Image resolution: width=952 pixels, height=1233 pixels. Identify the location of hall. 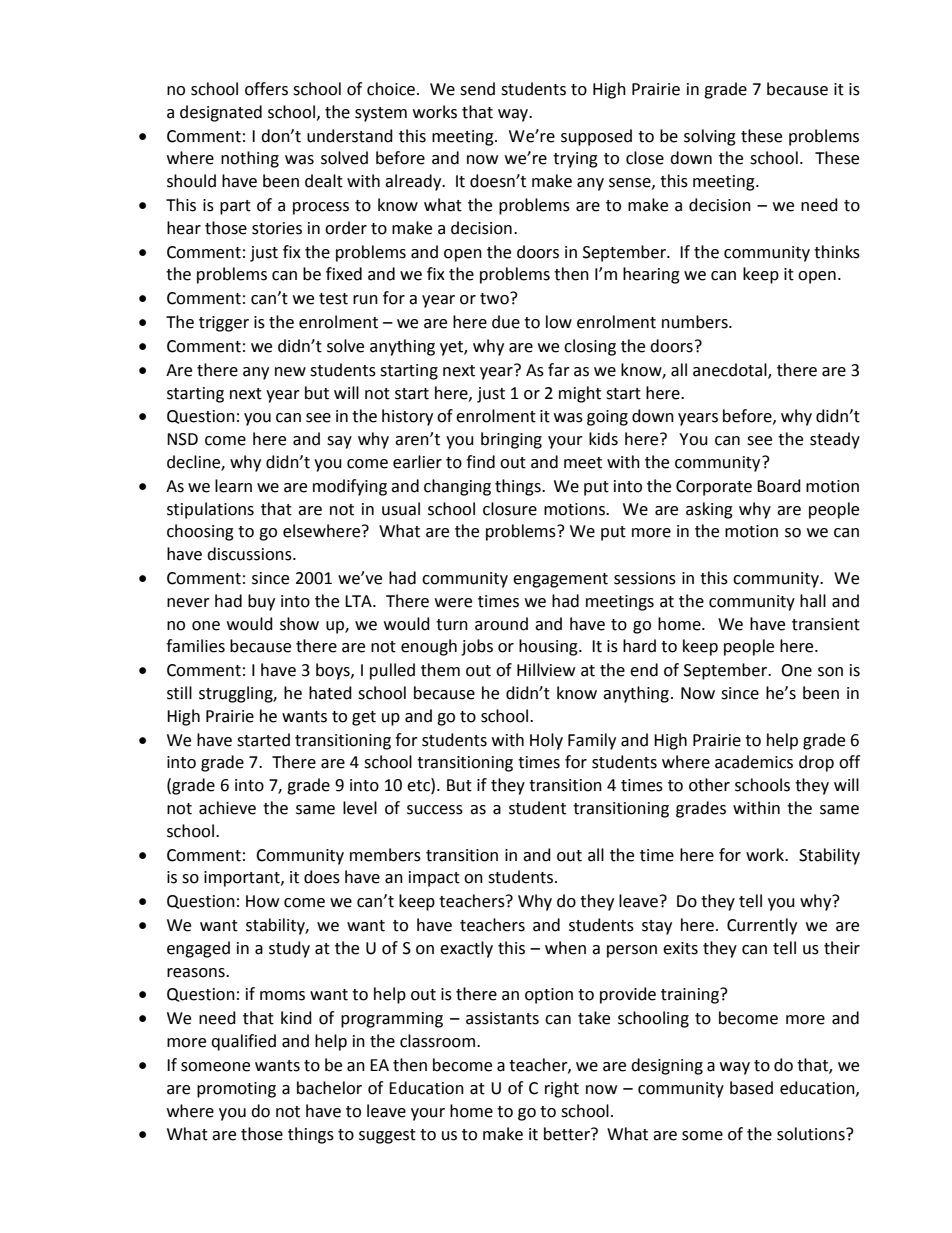
(813, 601).
